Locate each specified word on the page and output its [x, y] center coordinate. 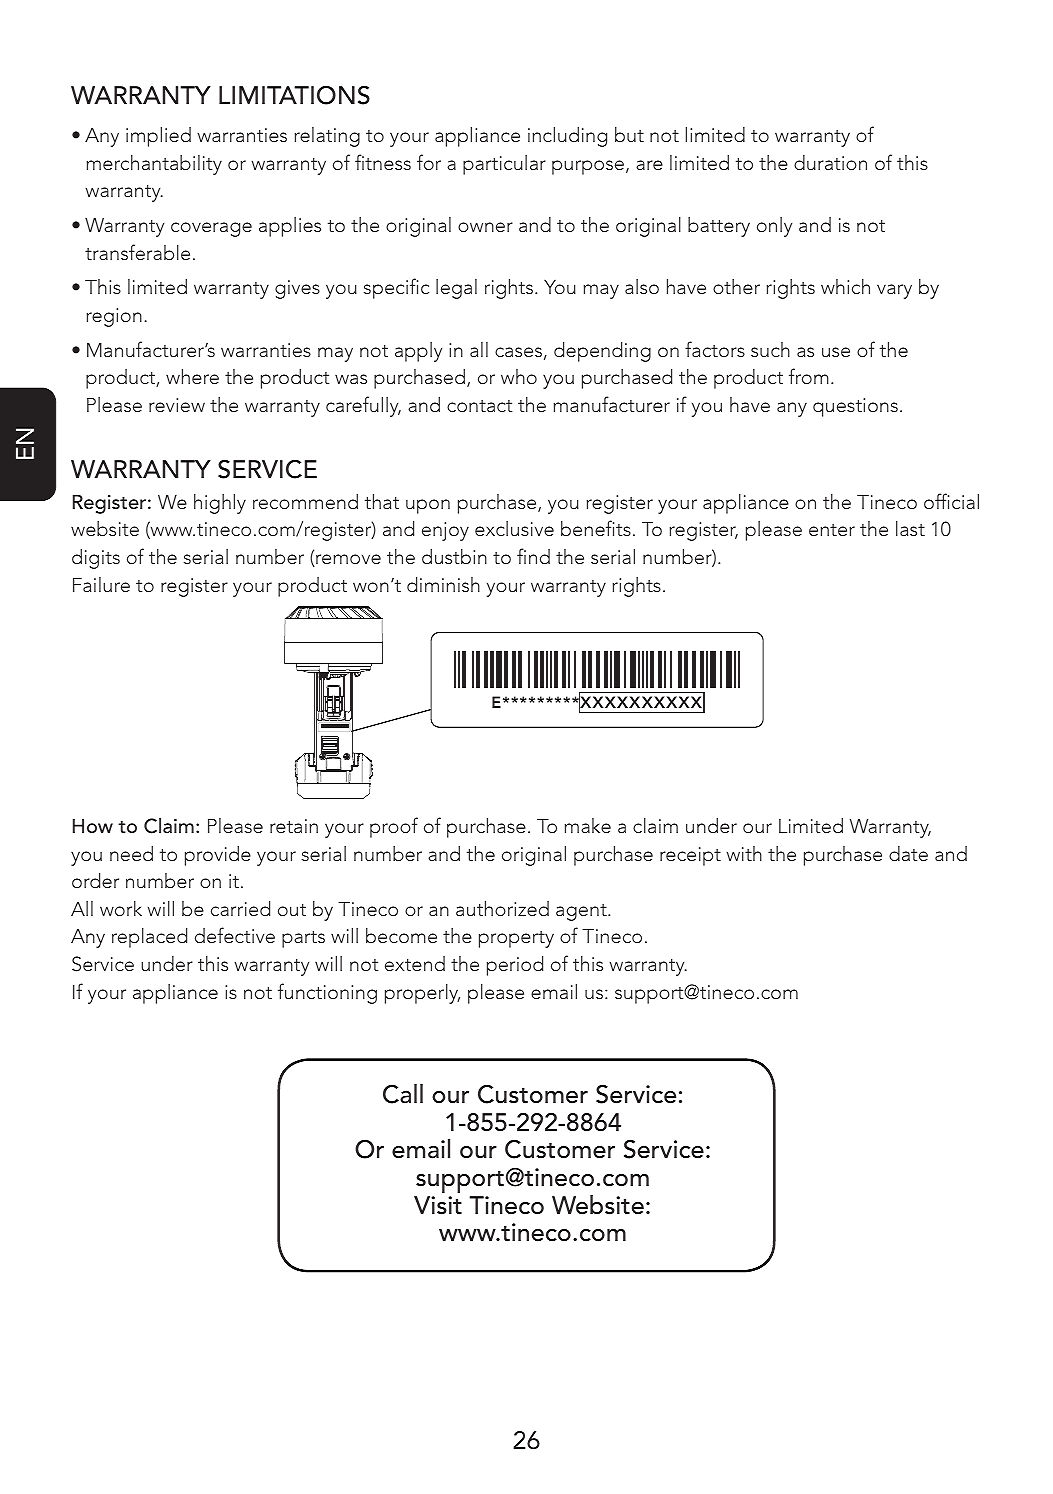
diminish [443, 584]
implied [158, 137]
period [515, 966]
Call [403, 1094]
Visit [438, 1205]
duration [830, 162]
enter [832, 530]
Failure [101, 584]
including [567, 137]
